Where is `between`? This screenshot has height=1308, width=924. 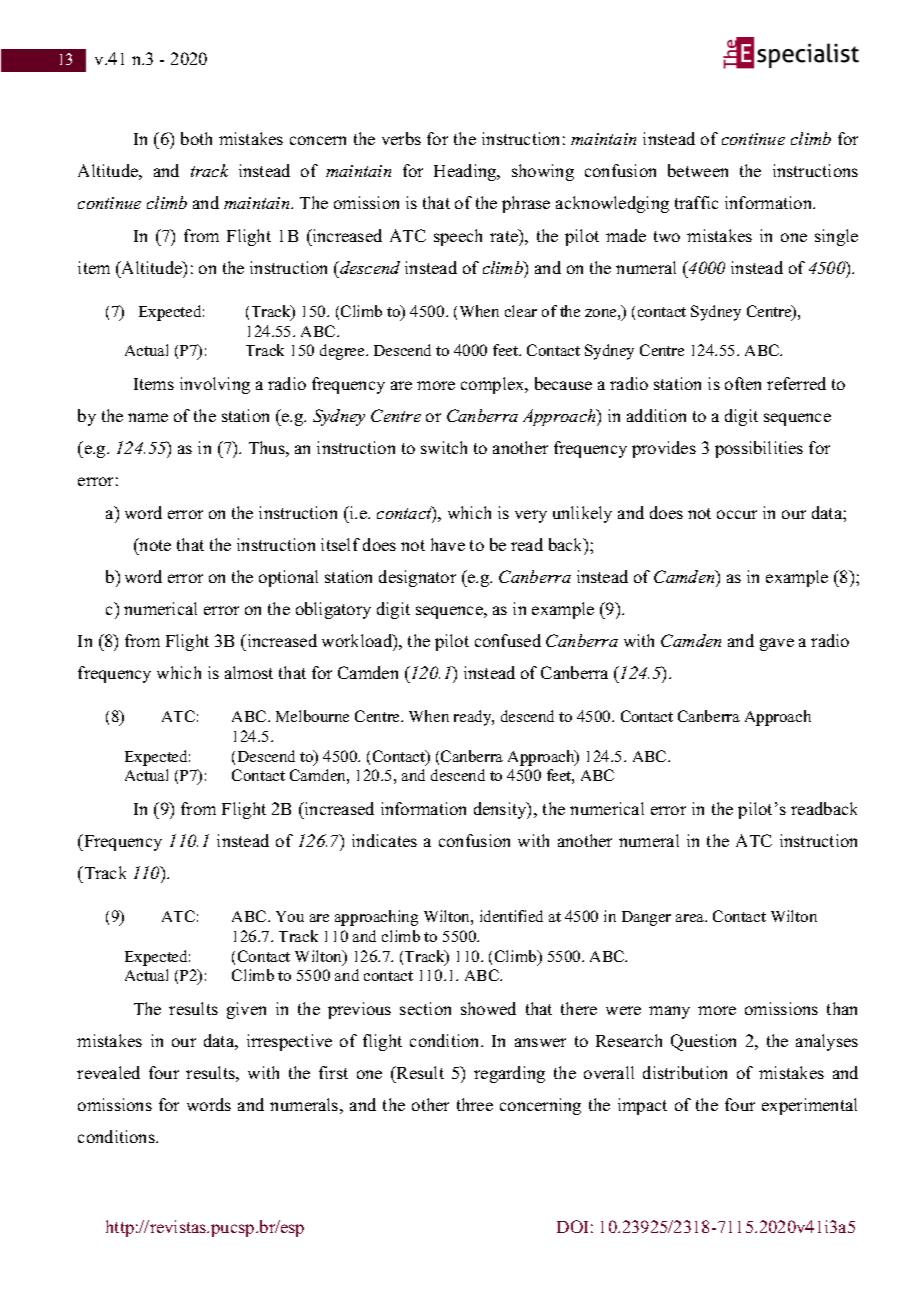 between is located at coordinates (698, 170).
